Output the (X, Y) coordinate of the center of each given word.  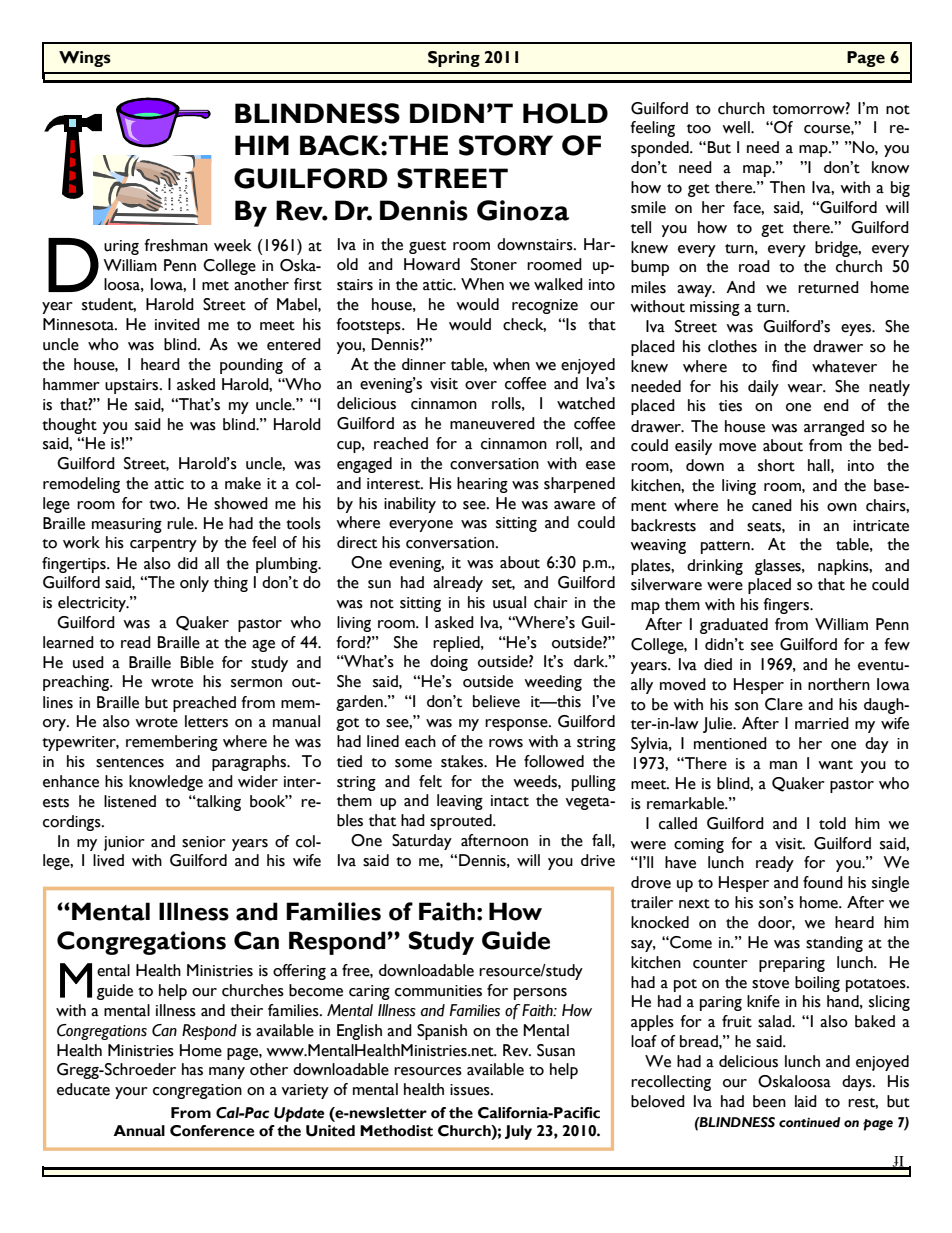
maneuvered (492, 423)
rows (506, 743)
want (835, 765)
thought (69, 426)
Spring (454, 59)
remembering (172, 743)
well (737, 127)
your (131, 1093)
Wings (85, 59)
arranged (834, 428)
